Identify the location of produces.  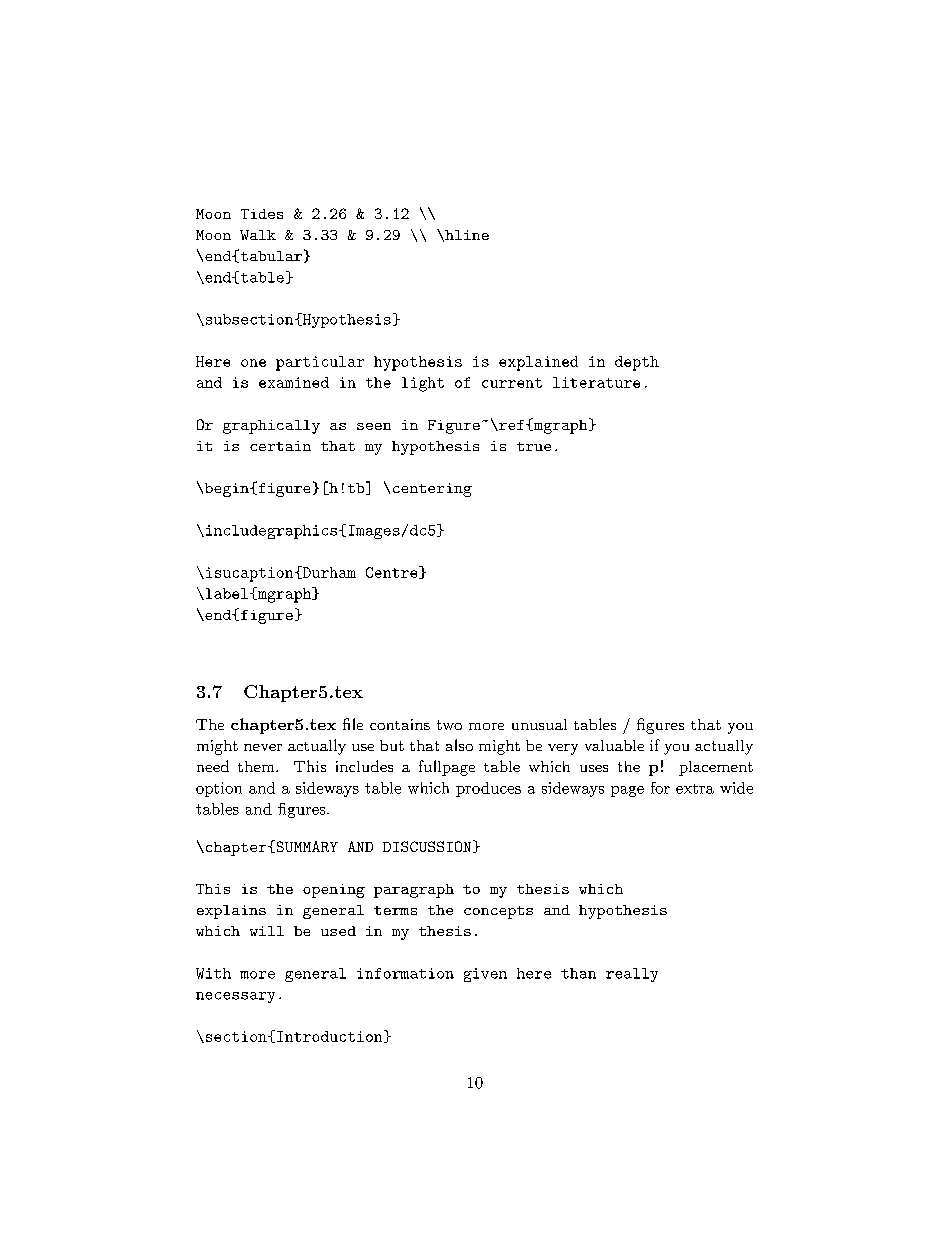
(488, 789).
